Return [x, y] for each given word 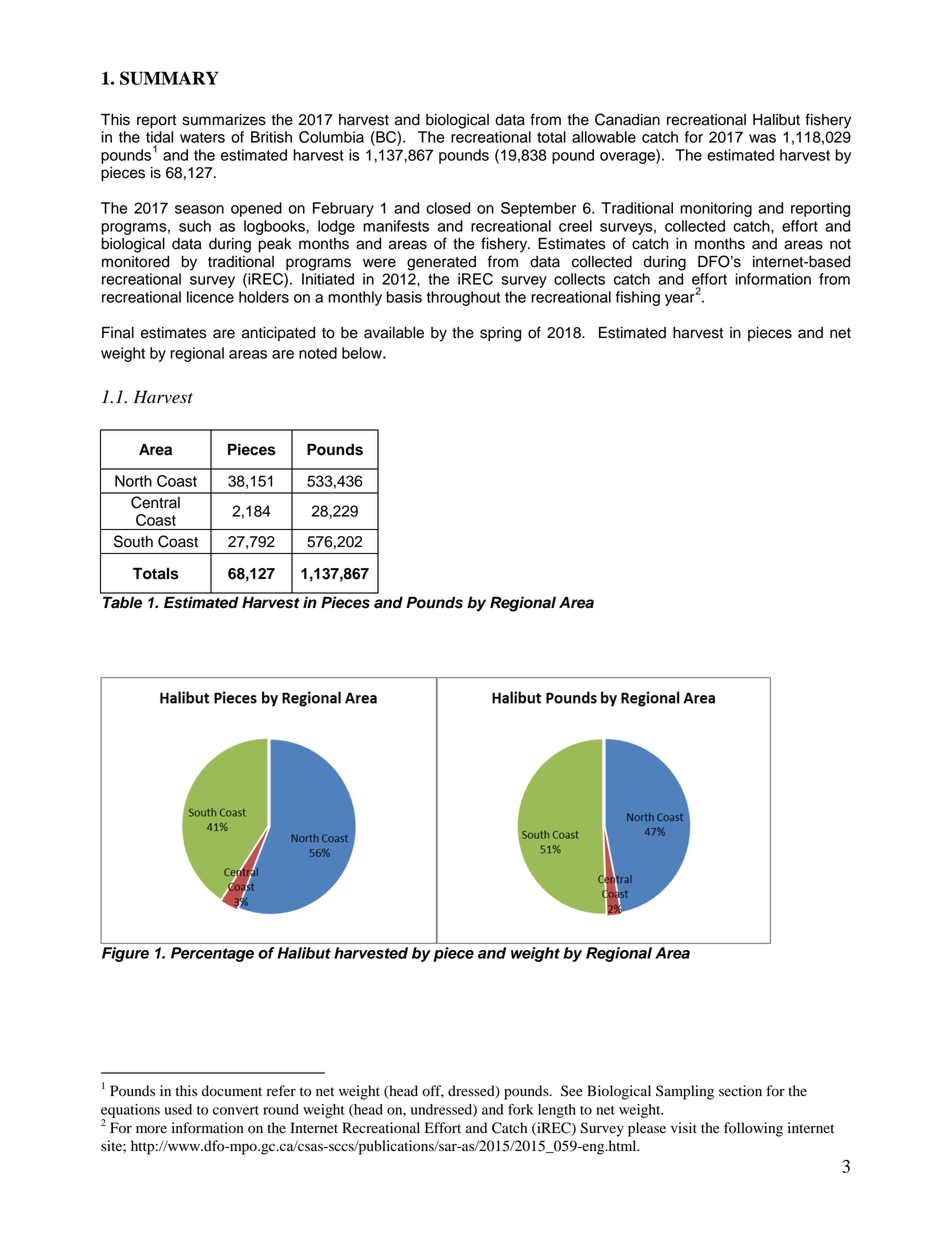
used [178, 1109]
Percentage [212, 954]
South [133, 541]
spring [500, 334]
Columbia [331, 137]
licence [210, 297]
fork [521, 1109]
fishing [638, 298]
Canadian [627, 119]
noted [318, 353]
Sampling [685, 1092]
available [394, 333]
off [433, 1091]
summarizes [224, 120]
